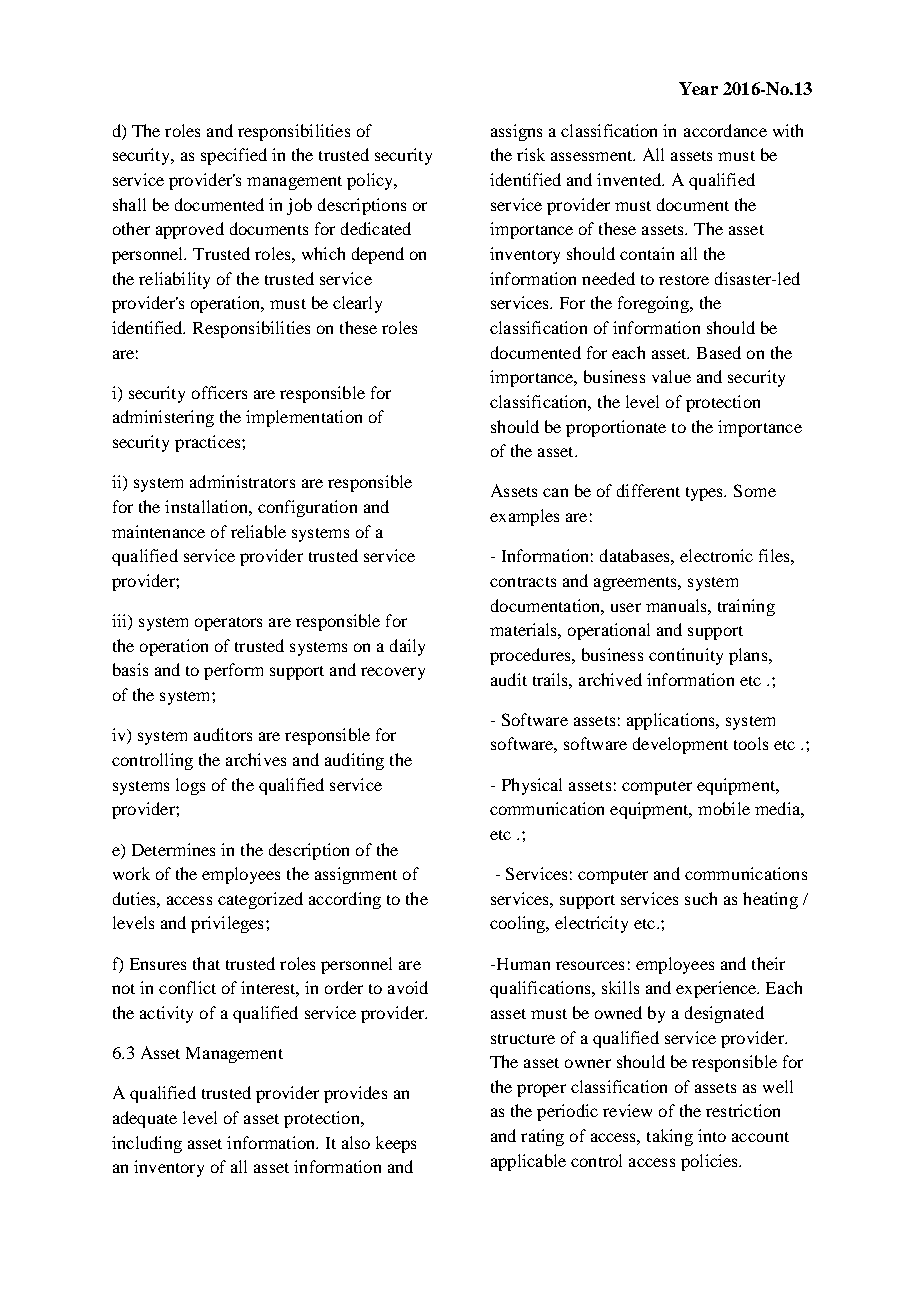  I want to click on including, so click(147, 1144).
